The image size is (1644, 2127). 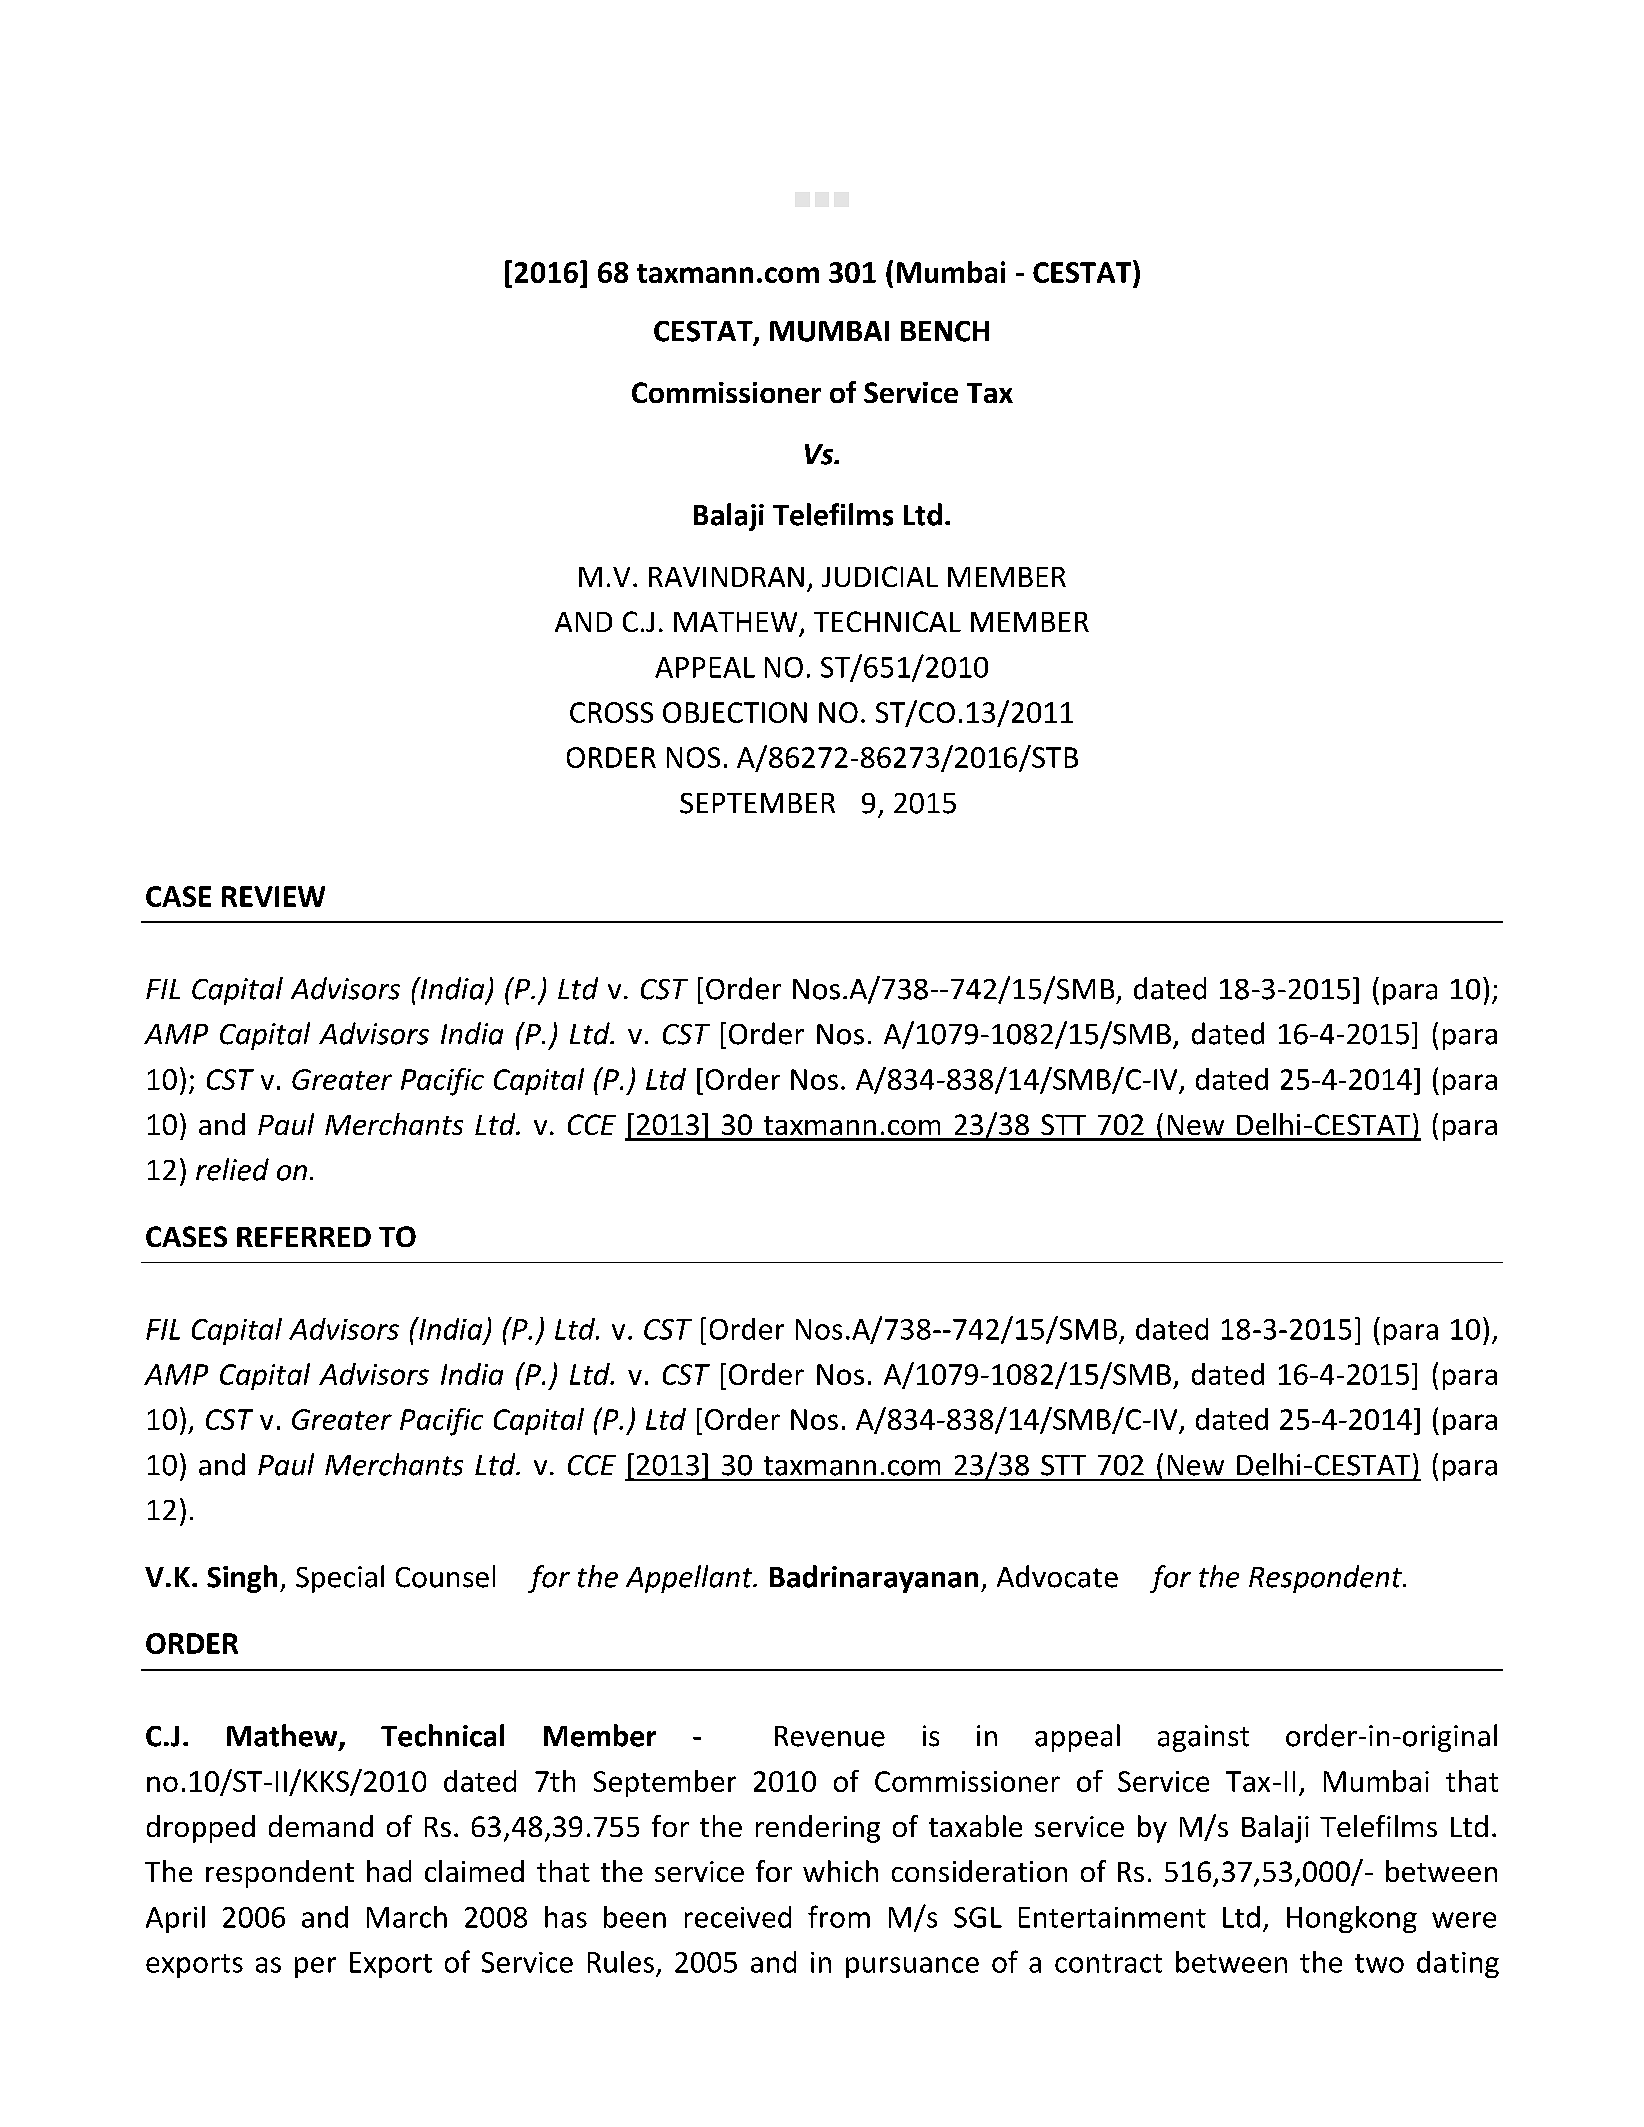 What do you see at coordinates (304, 1237) in the page?
I see `REFERRED` at bounding box center [304, 1237].
